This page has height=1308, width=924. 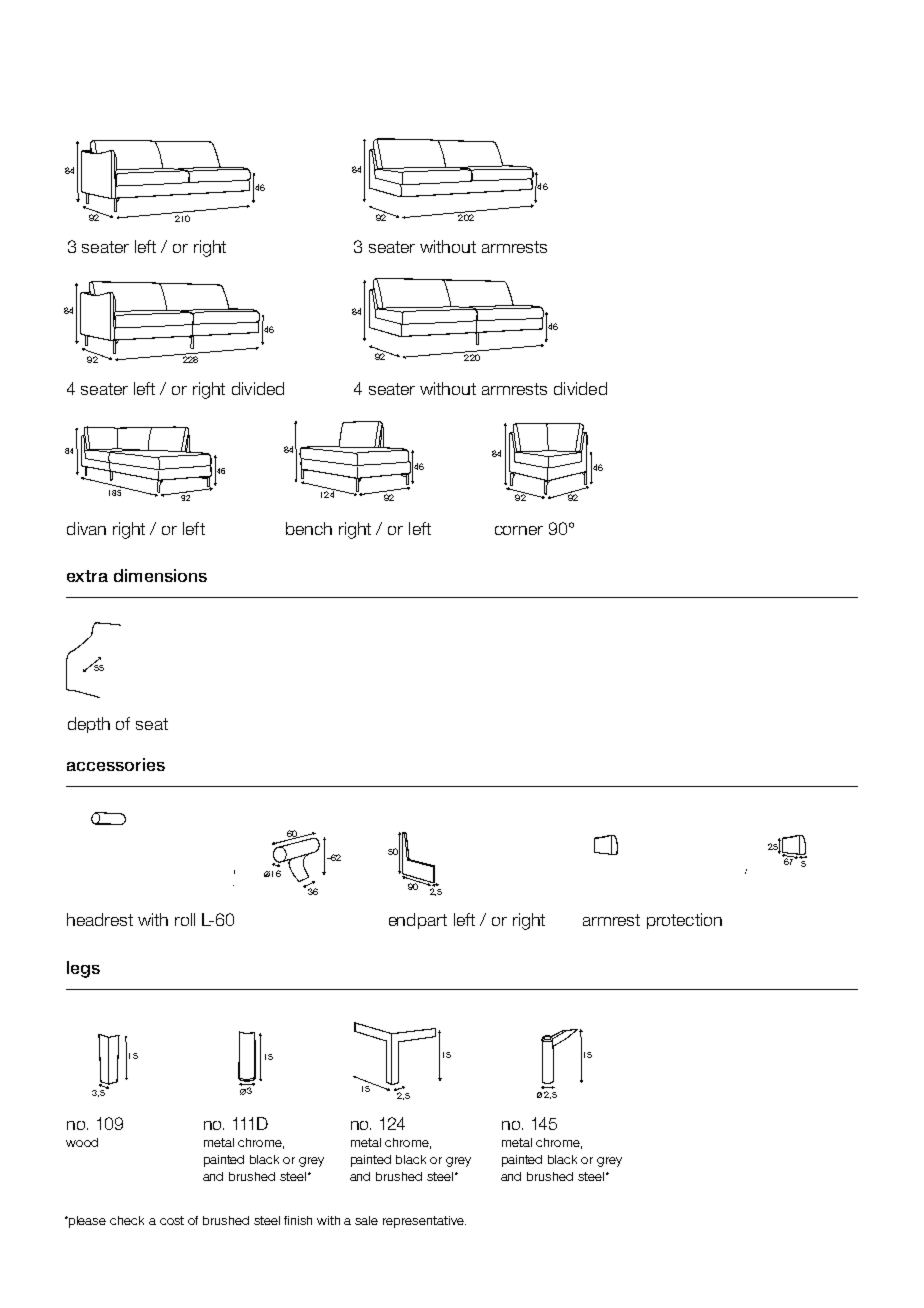 What do you see at coordinates (86, 1222) in the page?
I see `please` at bounding box center [86, 1222].
